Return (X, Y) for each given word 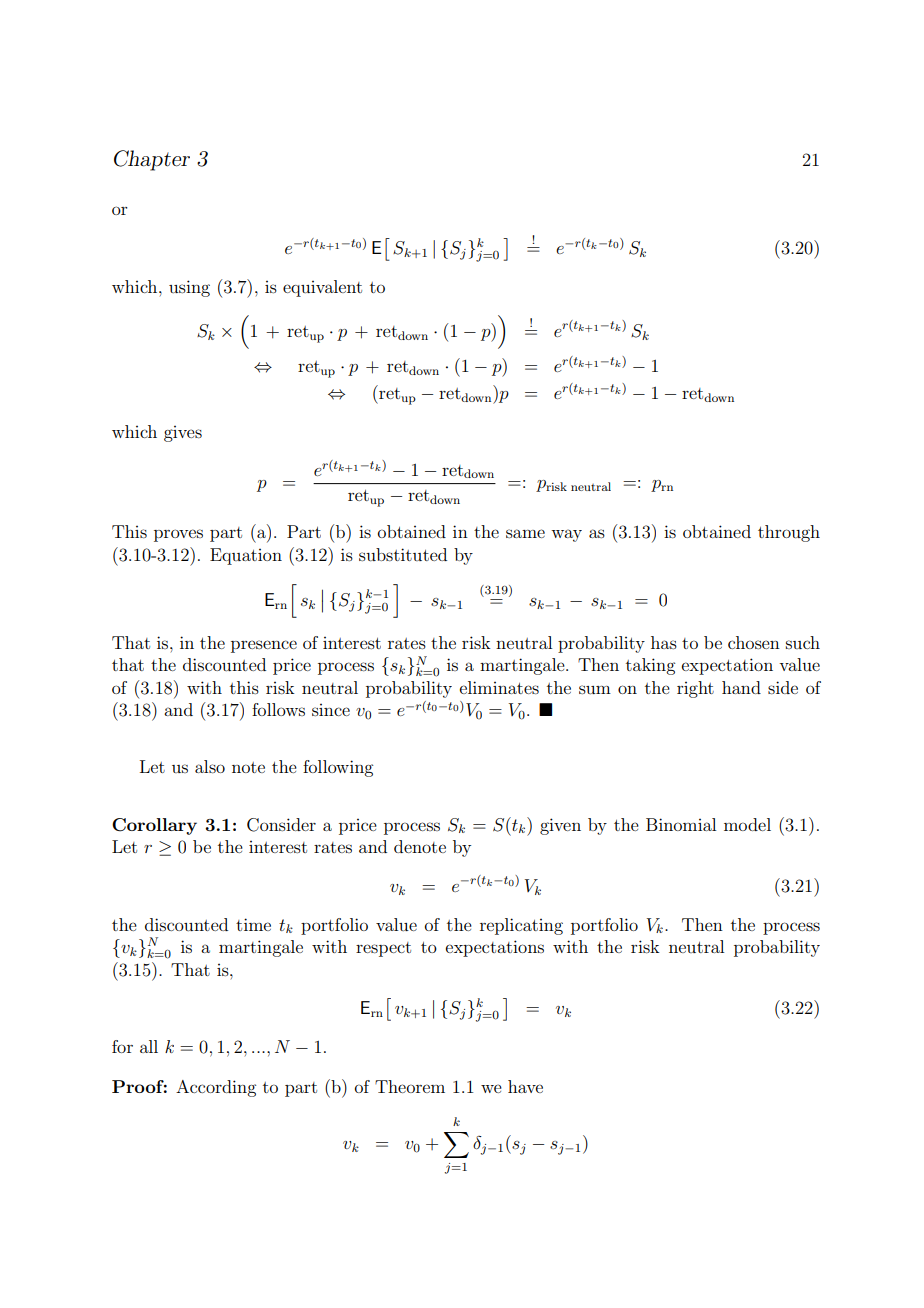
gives (183, 434)
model (747, 824)
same (525, 533)
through (789, 533)
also (210, 766)
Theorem (410, 1086)
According (216, 1088)
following (338, 768)
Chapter (152, 160)
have (525, 1086)
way (566, 535)
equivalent (322, 288)
